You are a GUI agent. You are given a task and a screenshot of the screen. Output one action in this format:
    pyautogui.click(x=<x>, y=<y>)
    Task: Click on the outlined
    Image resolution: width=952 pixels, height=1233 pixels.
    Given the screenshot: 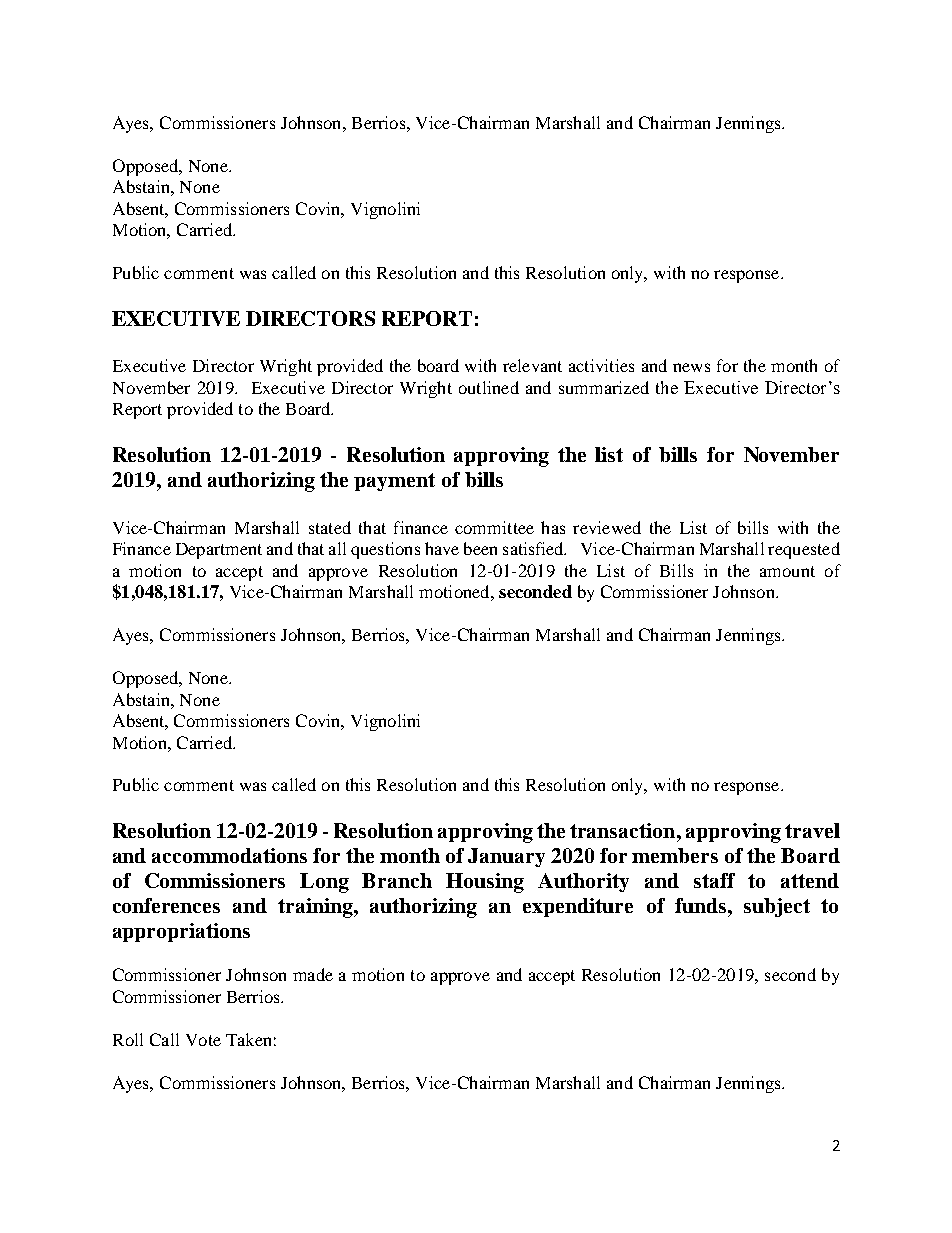 What is the action you would take?
    pyautogui.click(x=489, y=387)
